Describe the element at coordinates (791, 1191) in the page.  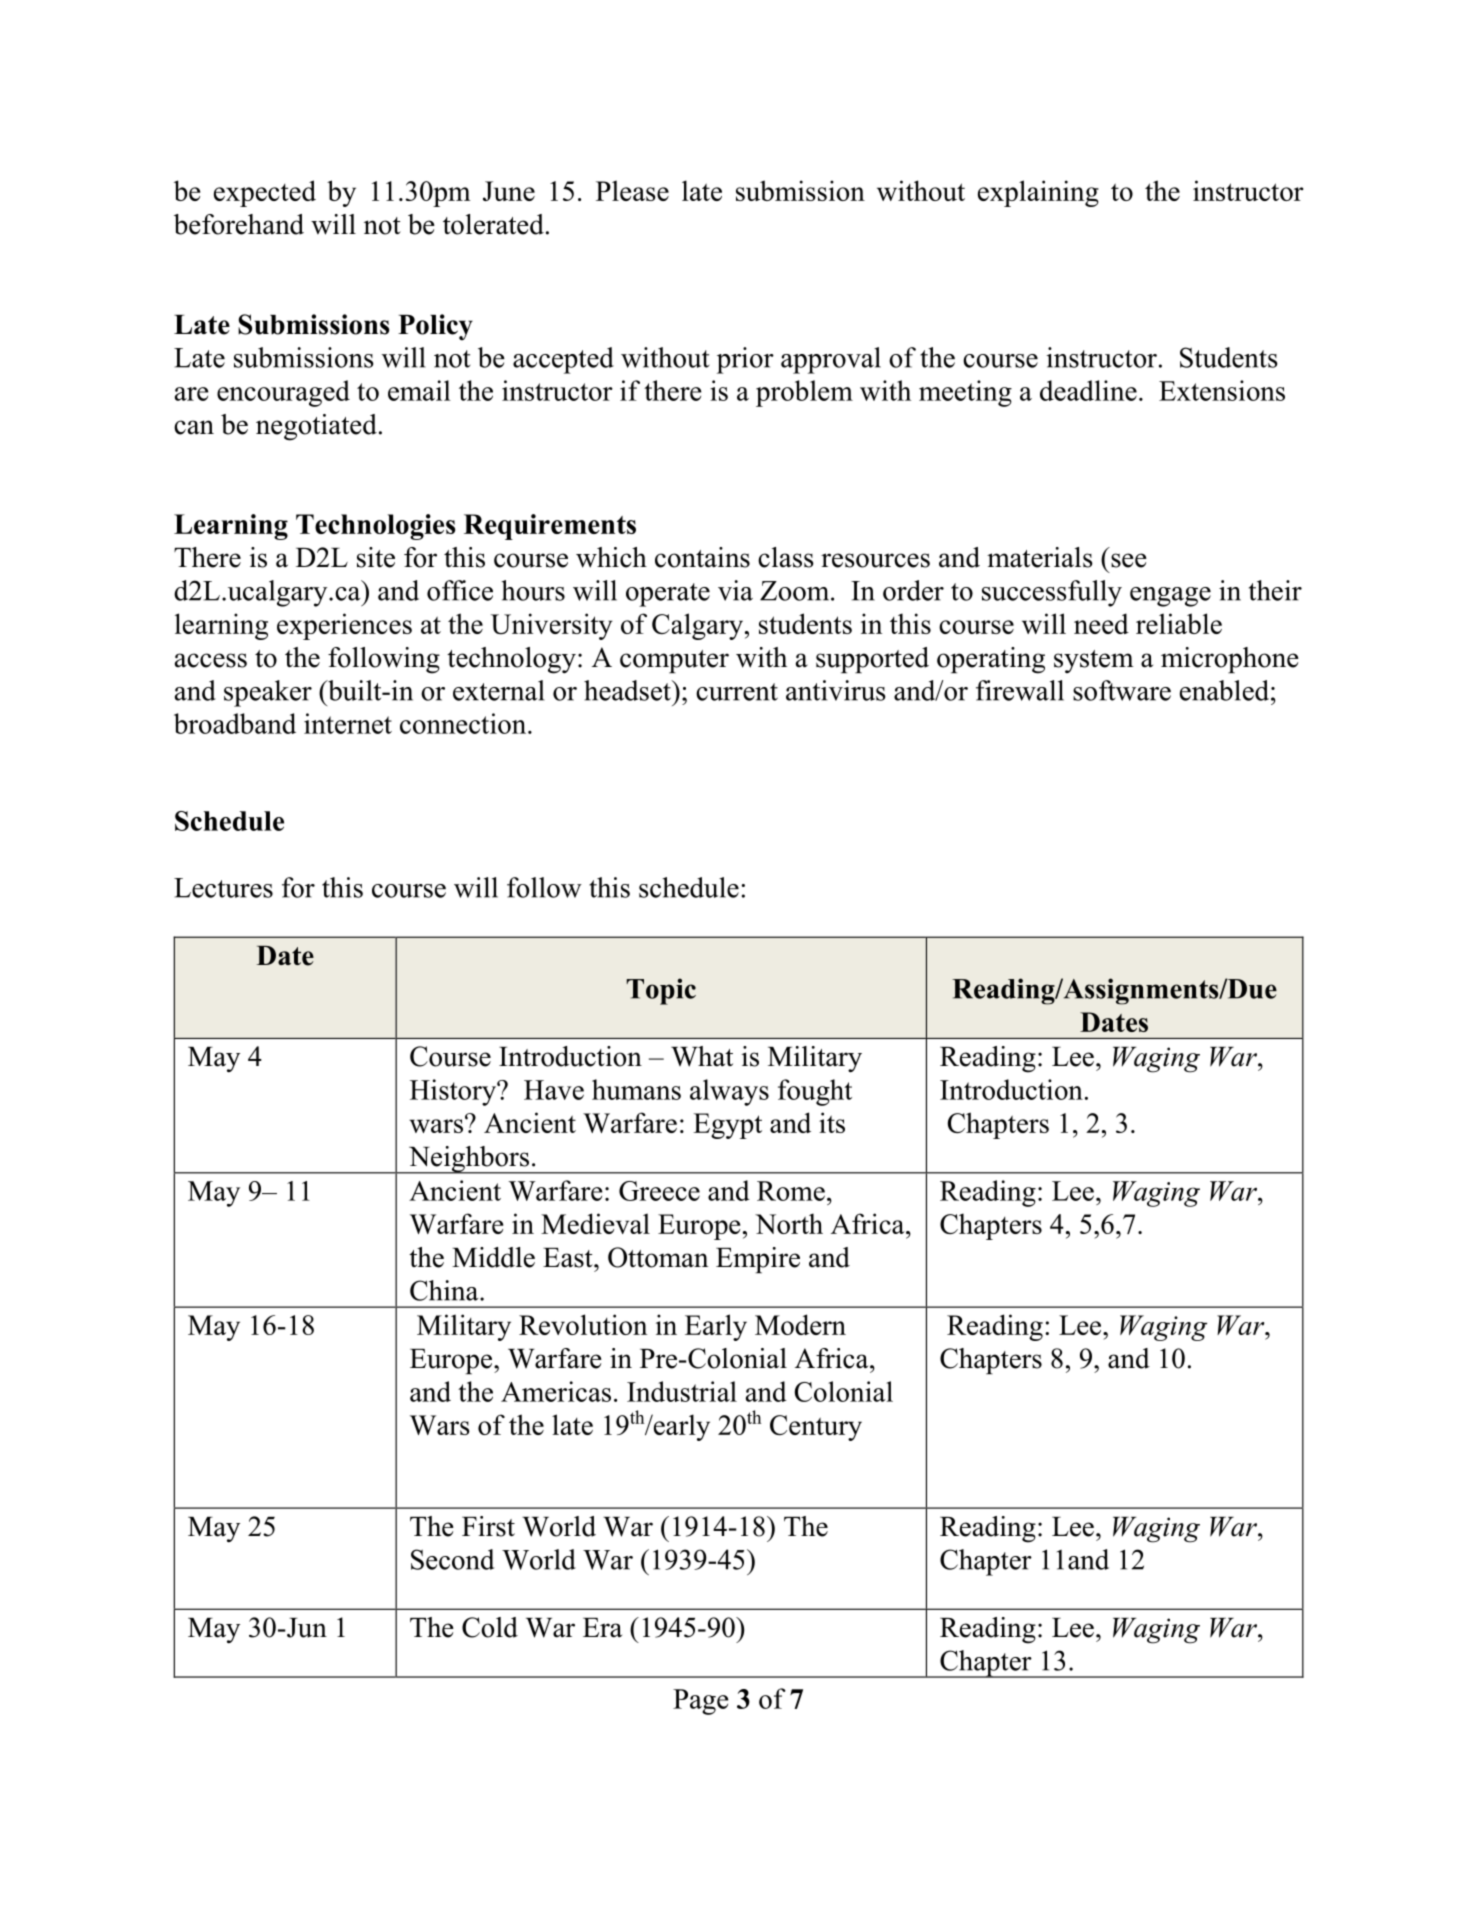
I see `Rome` at that location.
